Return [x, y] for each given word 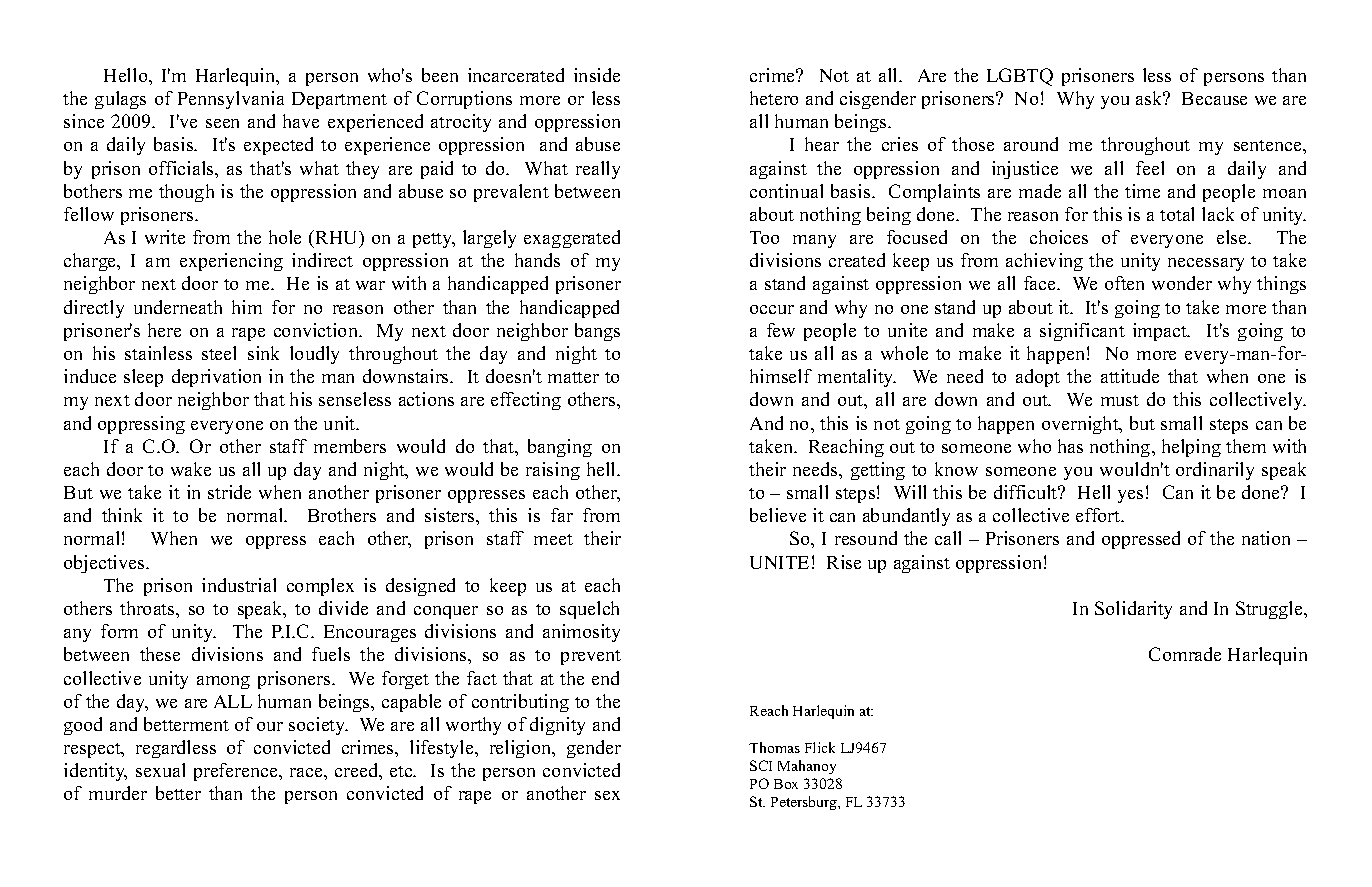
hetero [774, 98]
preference [237, 772]
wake [191, 469]
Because [1214, 98]
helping [1191, 448]
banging [560, 448]
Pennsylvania [231, 100]
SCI [761, 765]
